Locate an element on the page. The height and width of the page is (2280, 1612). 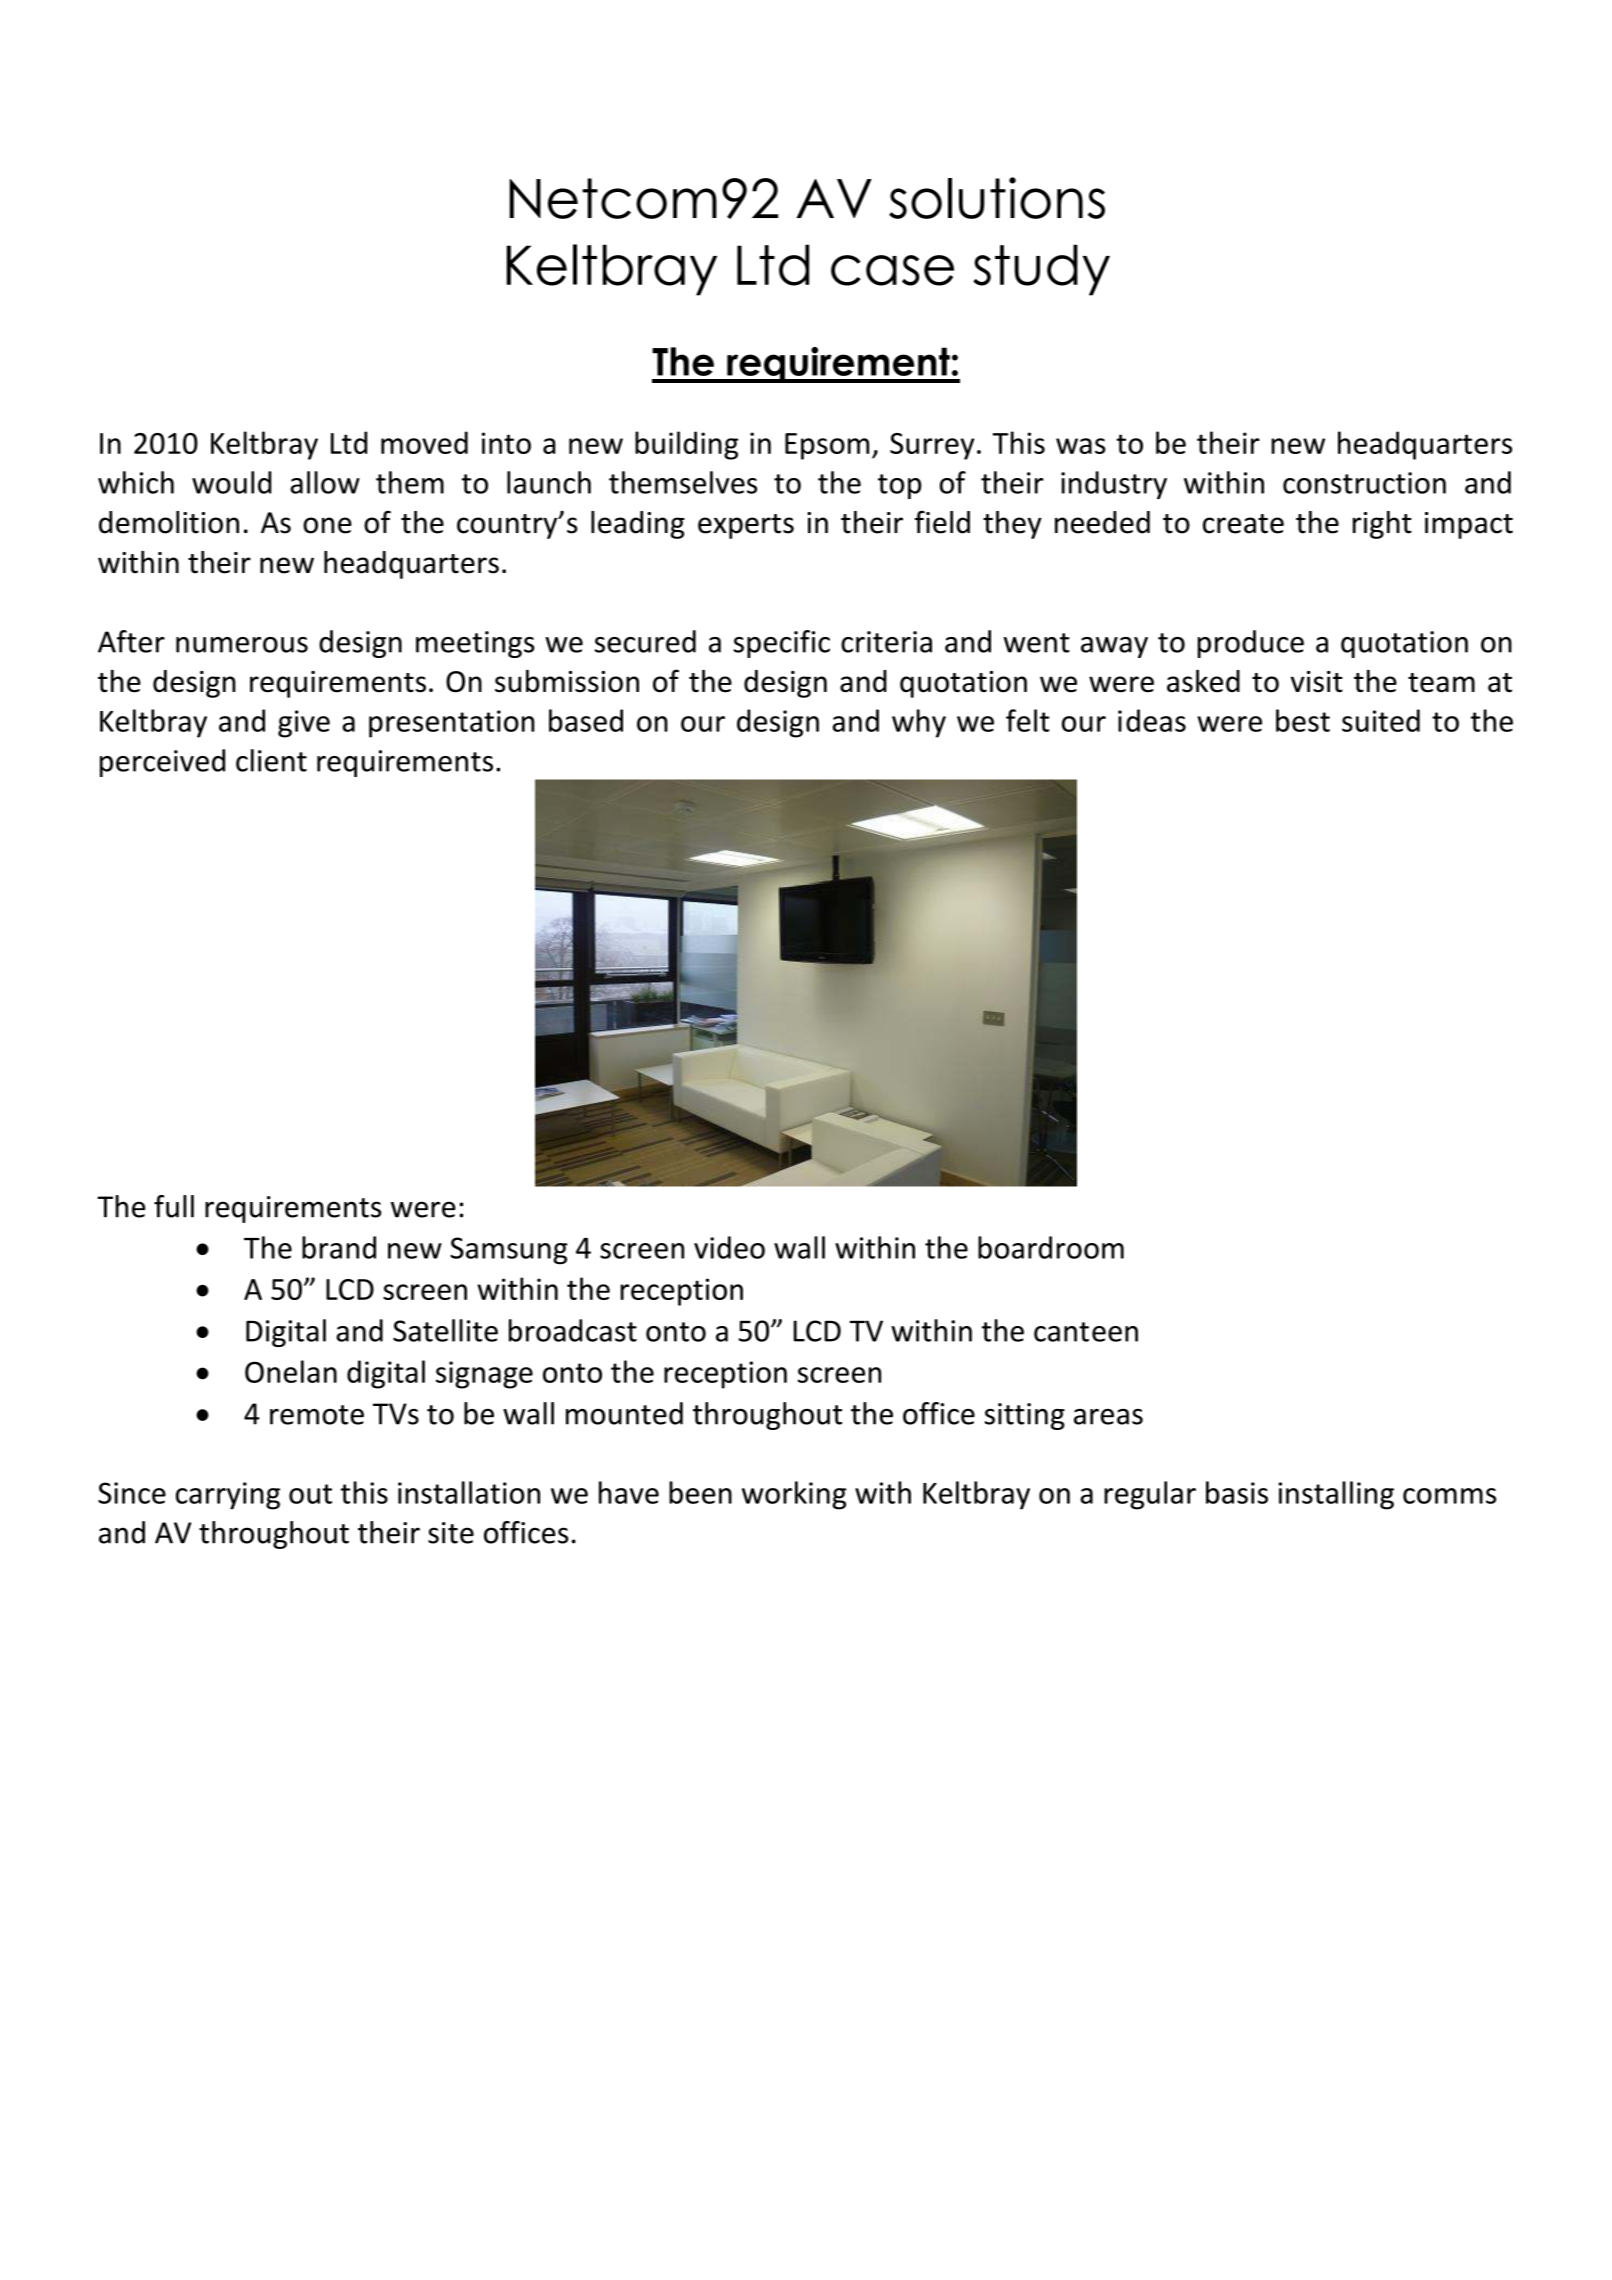
carrying is located at coordinates (228, 1496).
